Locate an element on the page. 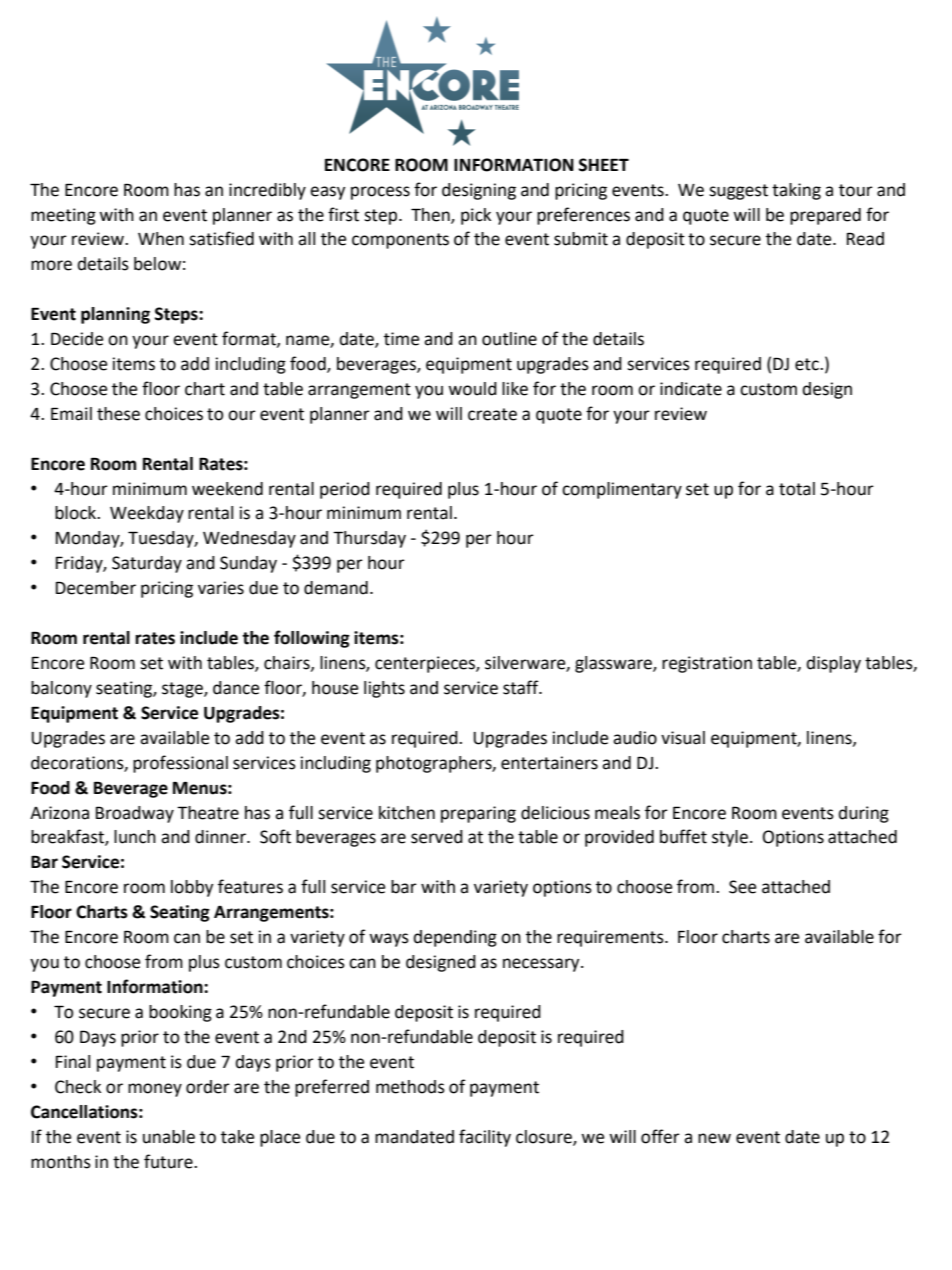 This page has width=952, height=1270. staff is located at coordinates (522, 687).
